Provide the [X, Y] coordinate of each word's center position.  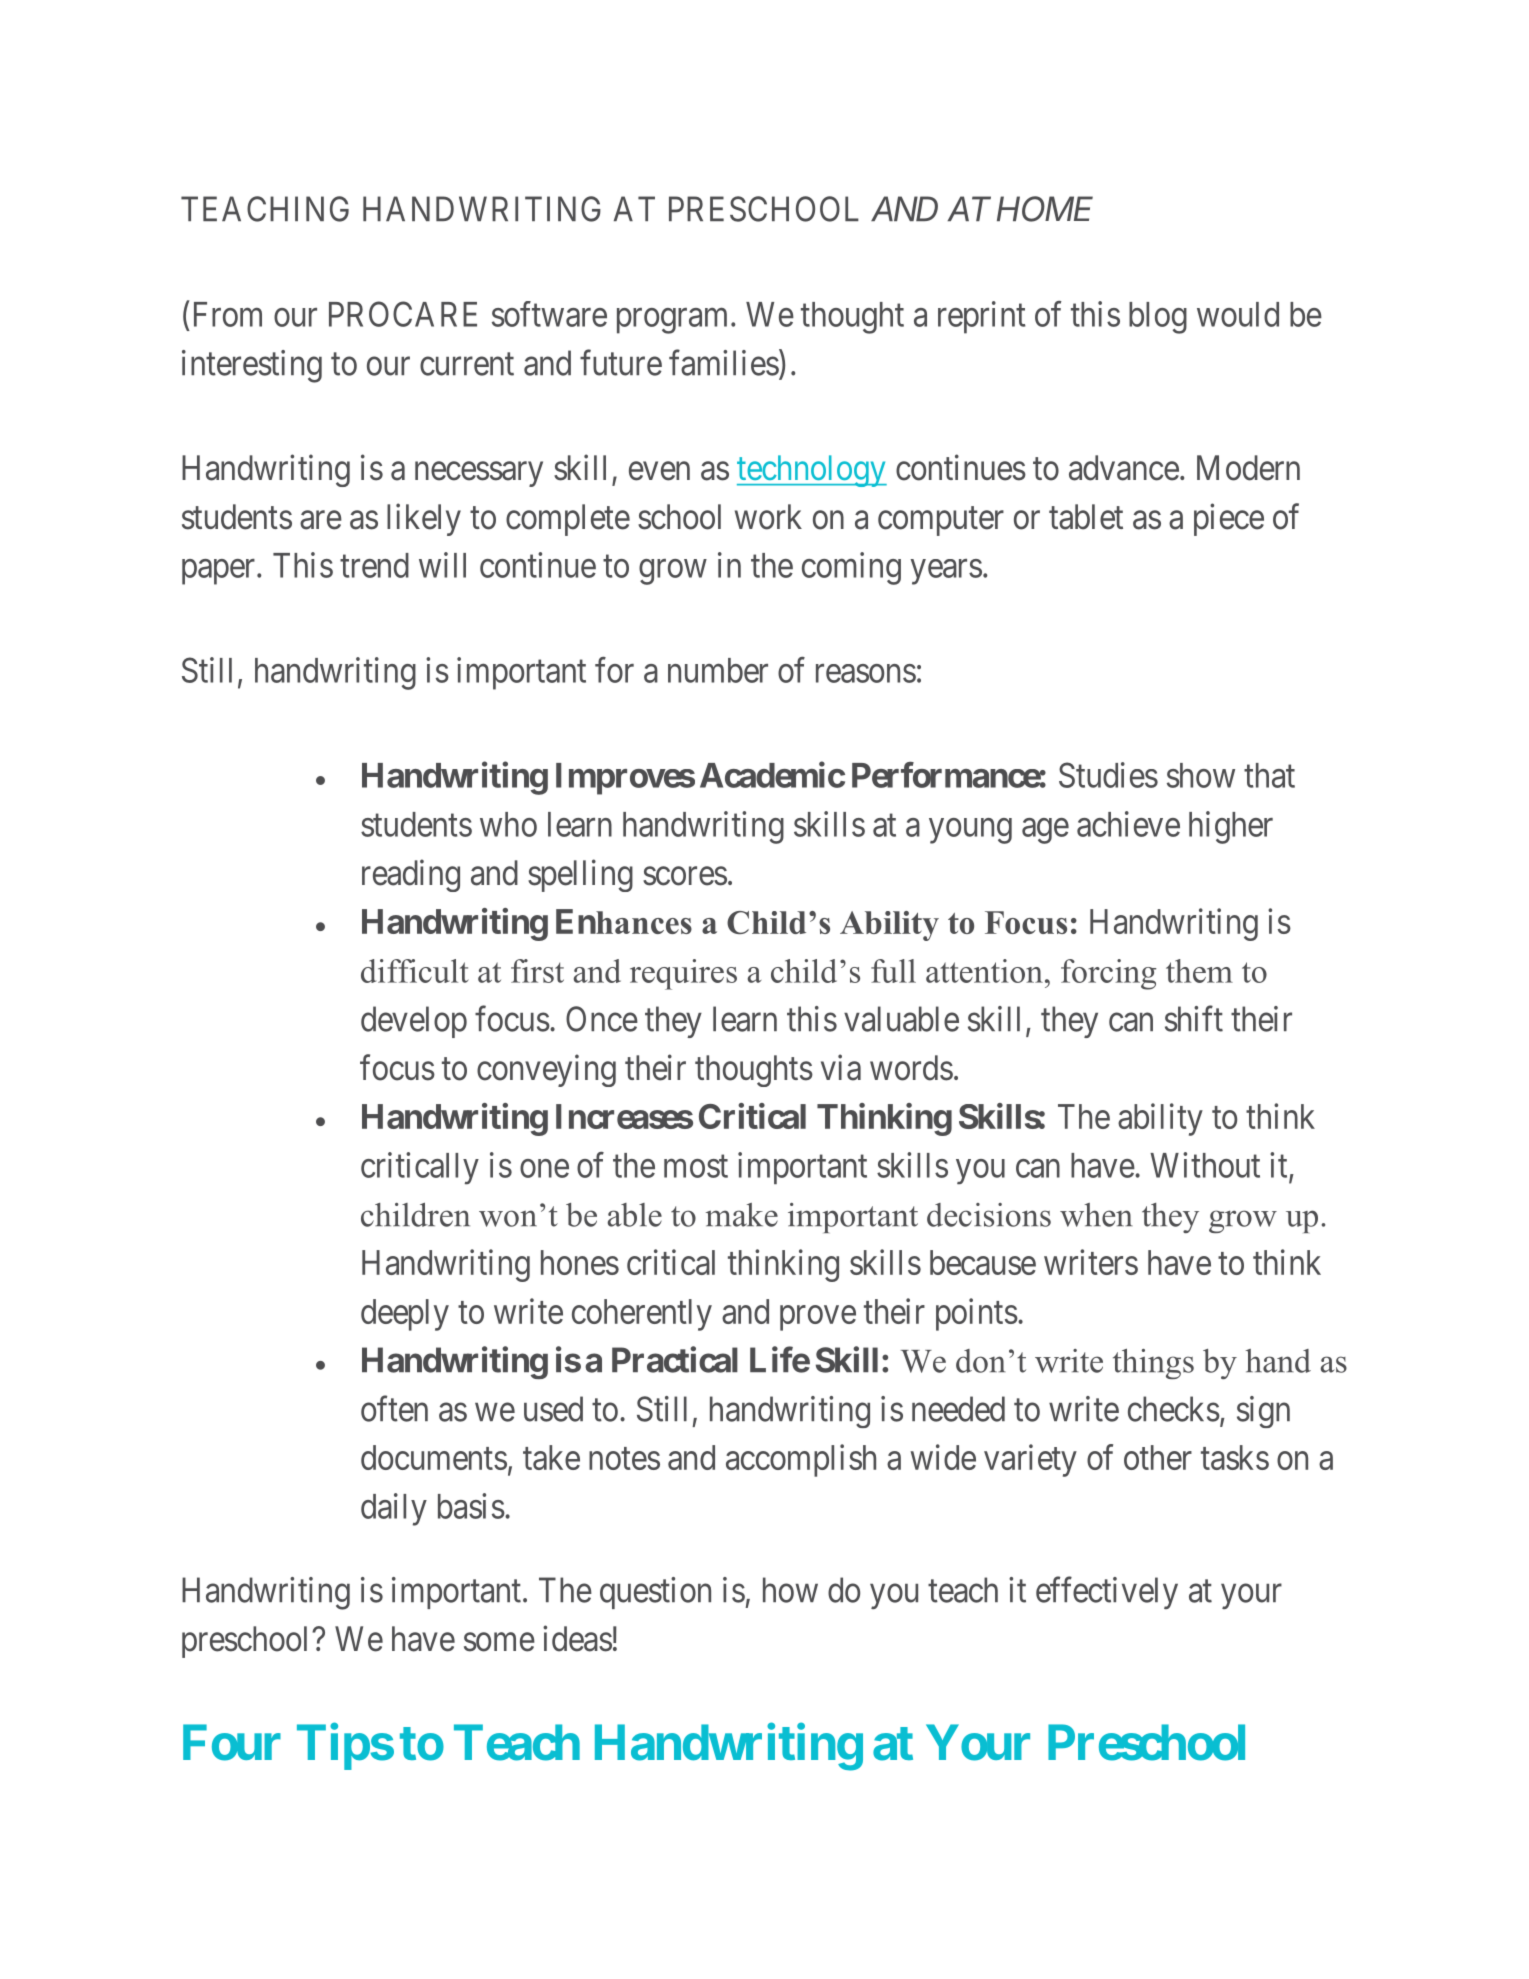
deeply [405, 1315]
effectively [1107, 1593]
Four [232, 1743]
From [228, 314]
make [742, 1215]
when [1096, 1215]
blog [1158, 318]
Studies [1108, 775]
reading [411, 875]
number [718, 670]
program [672, 321]
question [655, 1593]
